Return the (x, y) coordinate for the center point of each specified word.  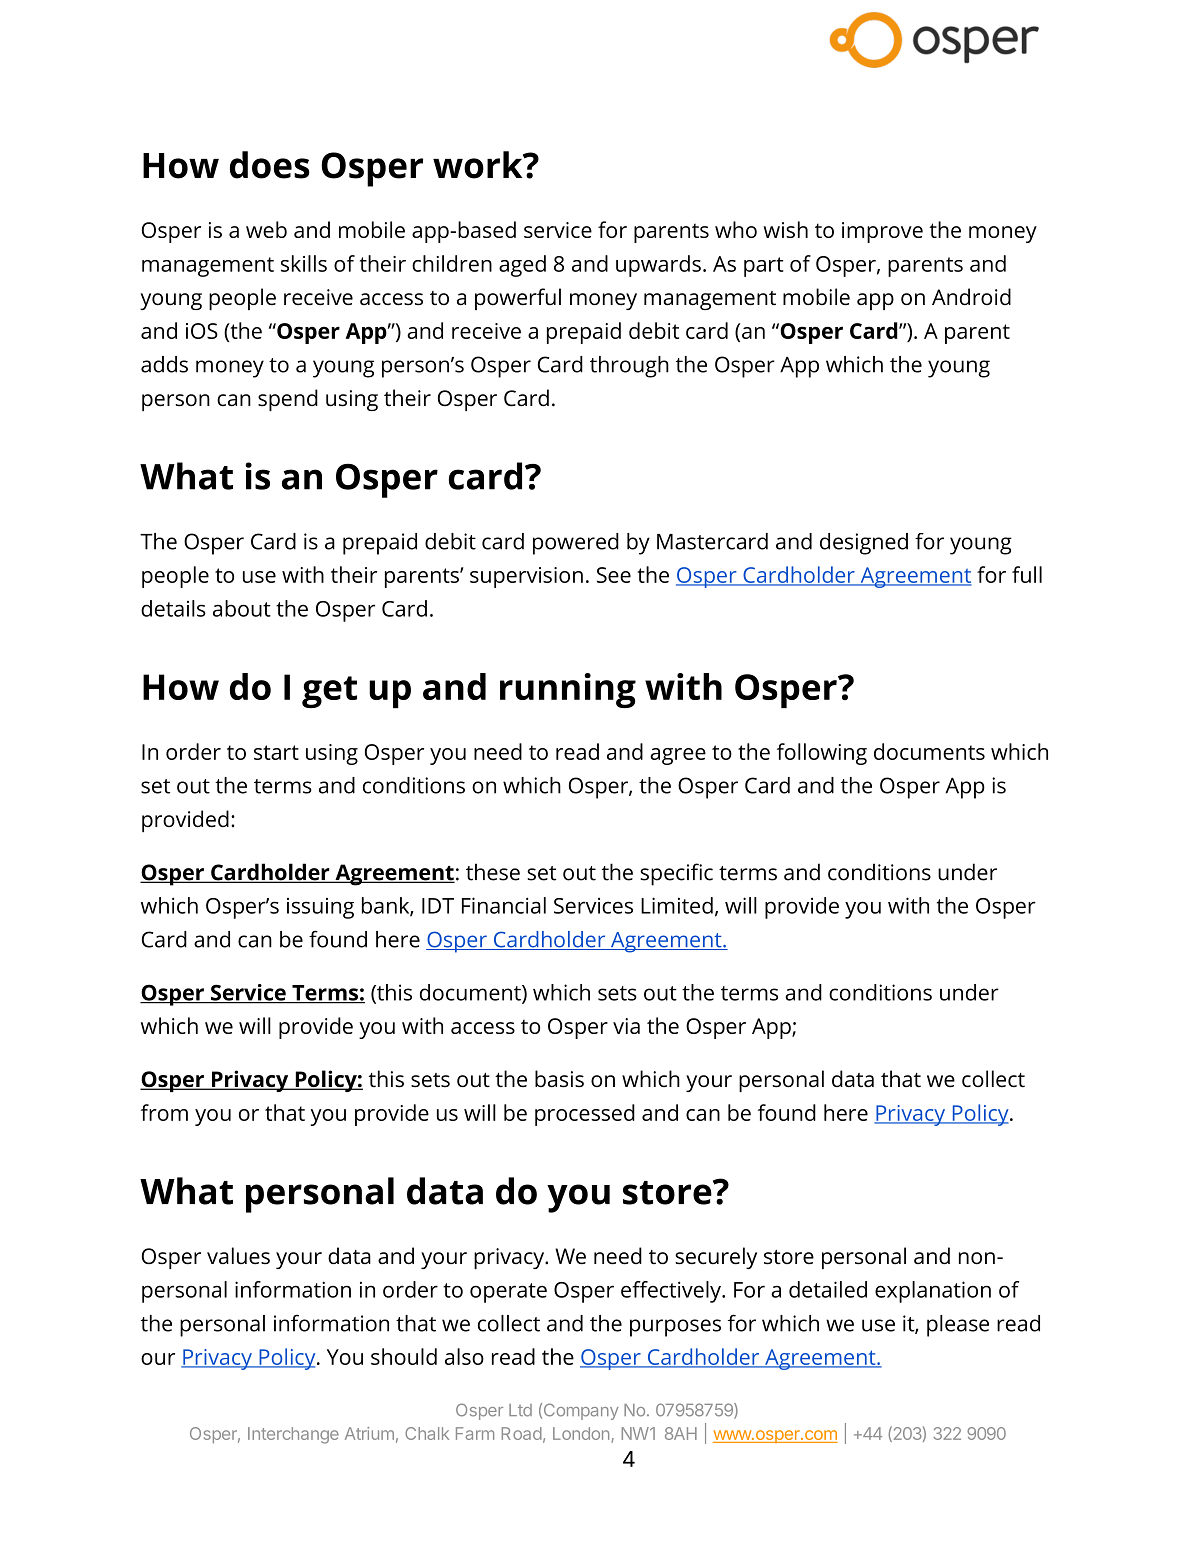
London (581, 1433)
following (822, 754)
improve (882, 232)
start (276, 752)
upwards (658, 266)
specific (676, 874)
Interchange (293, 1435)
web (266, 229)
